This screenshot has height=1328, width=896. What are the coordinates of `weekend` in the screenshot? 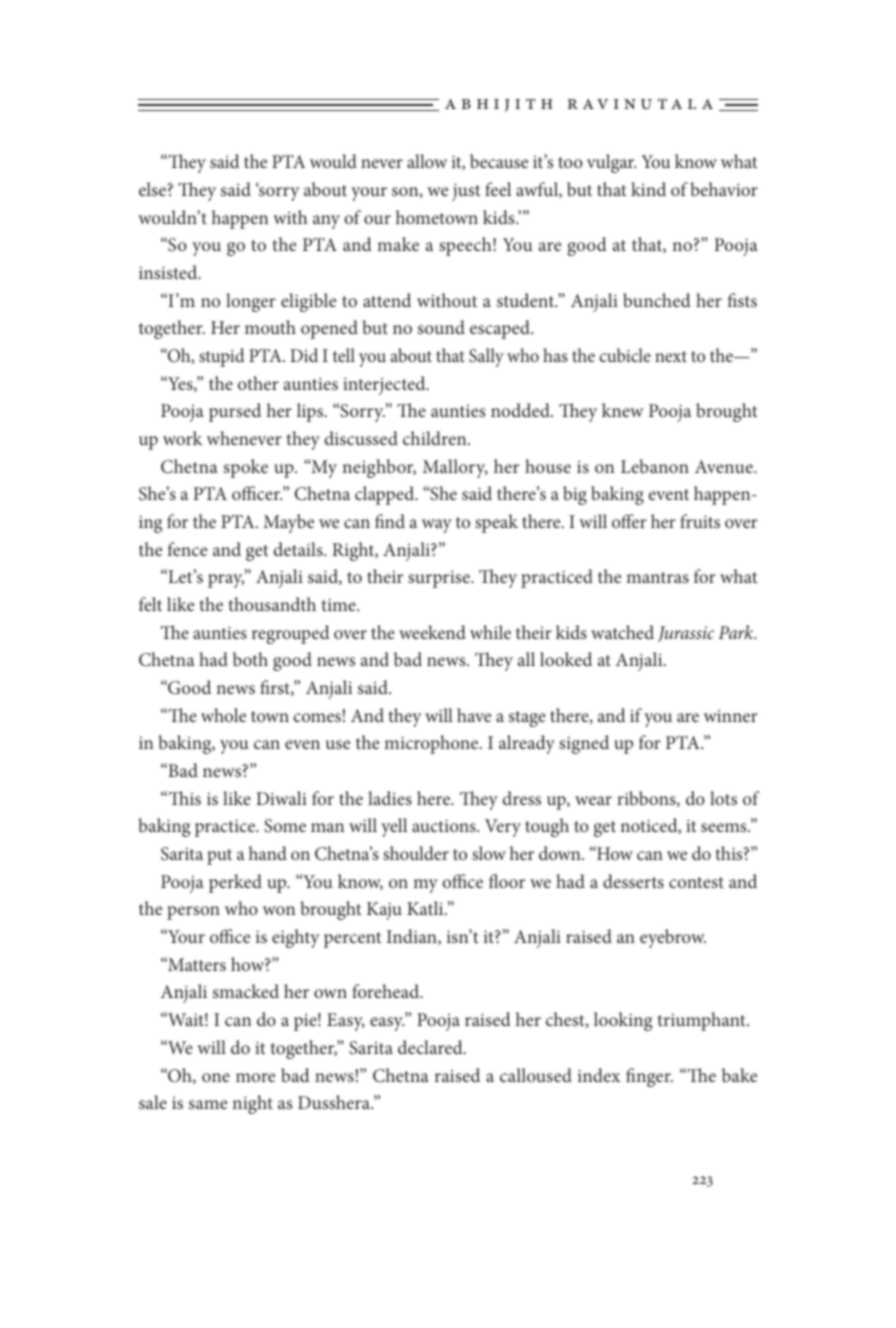 It's located at (432, 632).
